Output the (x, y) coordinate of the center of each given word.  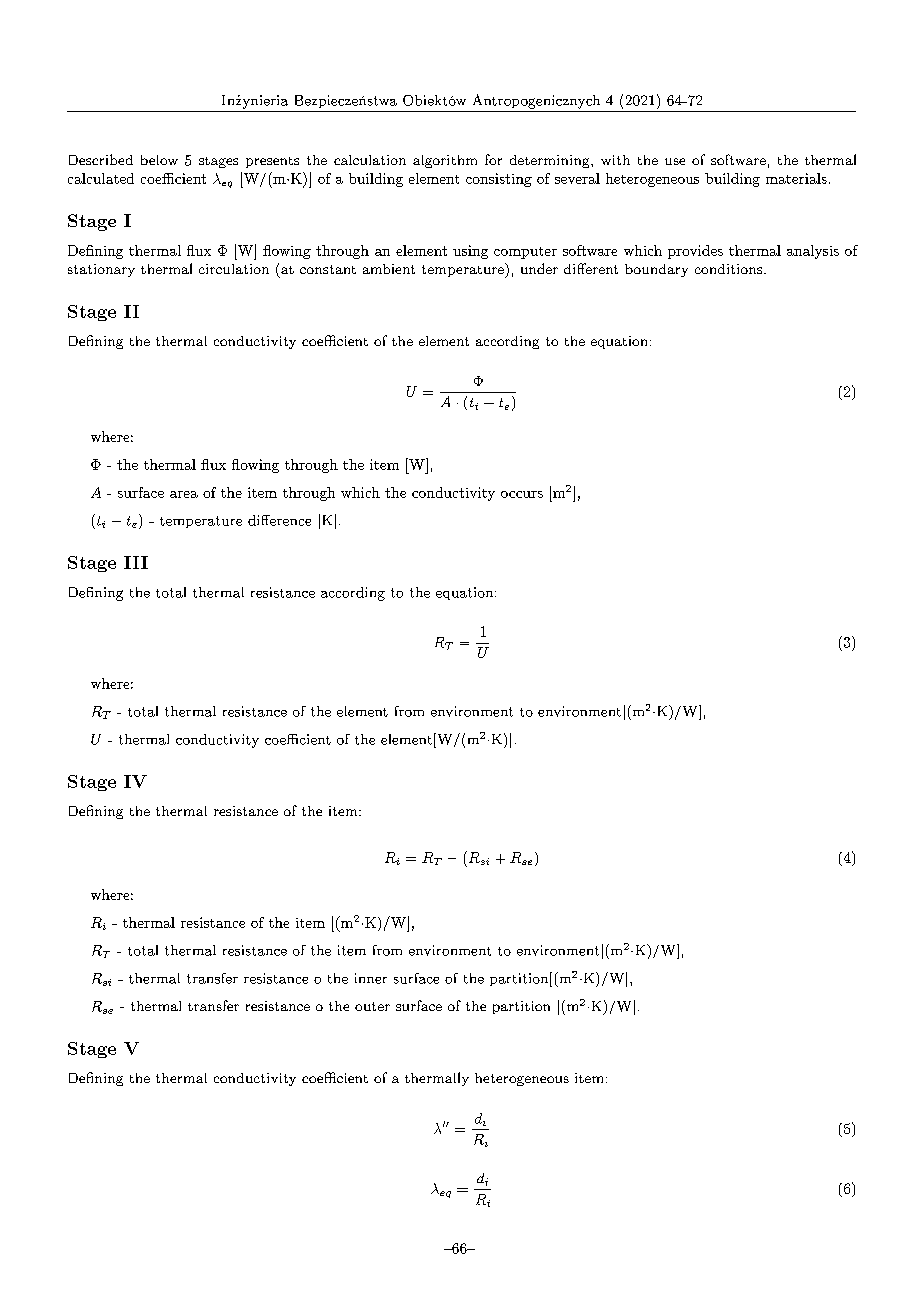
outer (372, 1006)
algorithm (445, 161)
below (159, 160)
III (136, 562)
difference (279, 520)
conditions (728, 269)
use (675, 161)
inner (371, 978)
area (184, 494)
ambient (389, 269)
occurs (522, 494)
